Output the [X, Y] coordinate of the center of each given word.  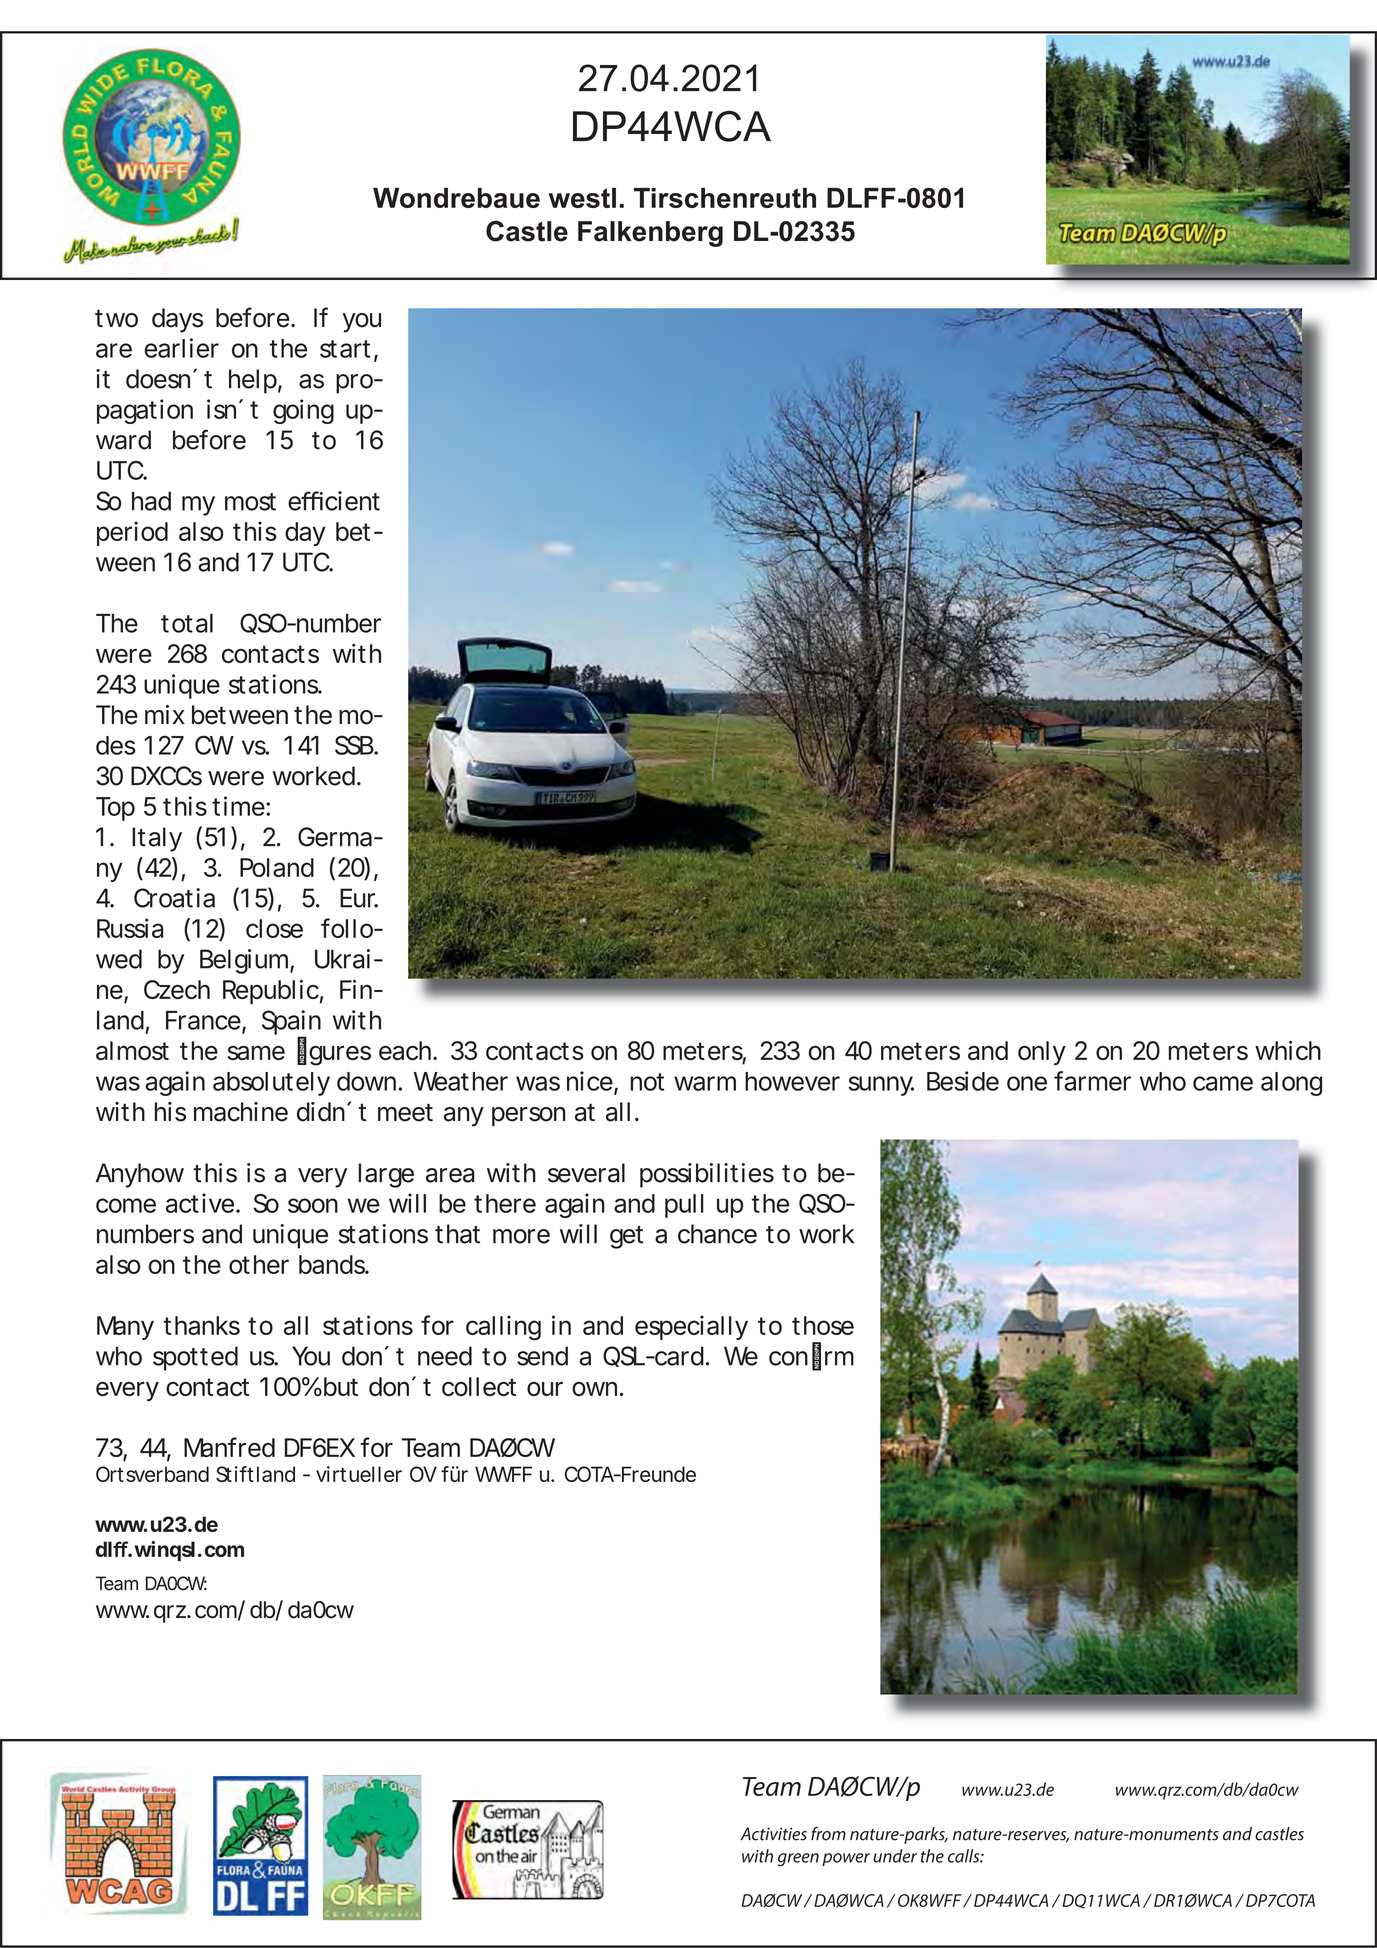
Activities [774, 1834]
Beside [963, 1081]
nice [590, 1081]
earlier [181, 348]
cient [352, 501]
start [345, 349]
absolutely [271, 1084]
